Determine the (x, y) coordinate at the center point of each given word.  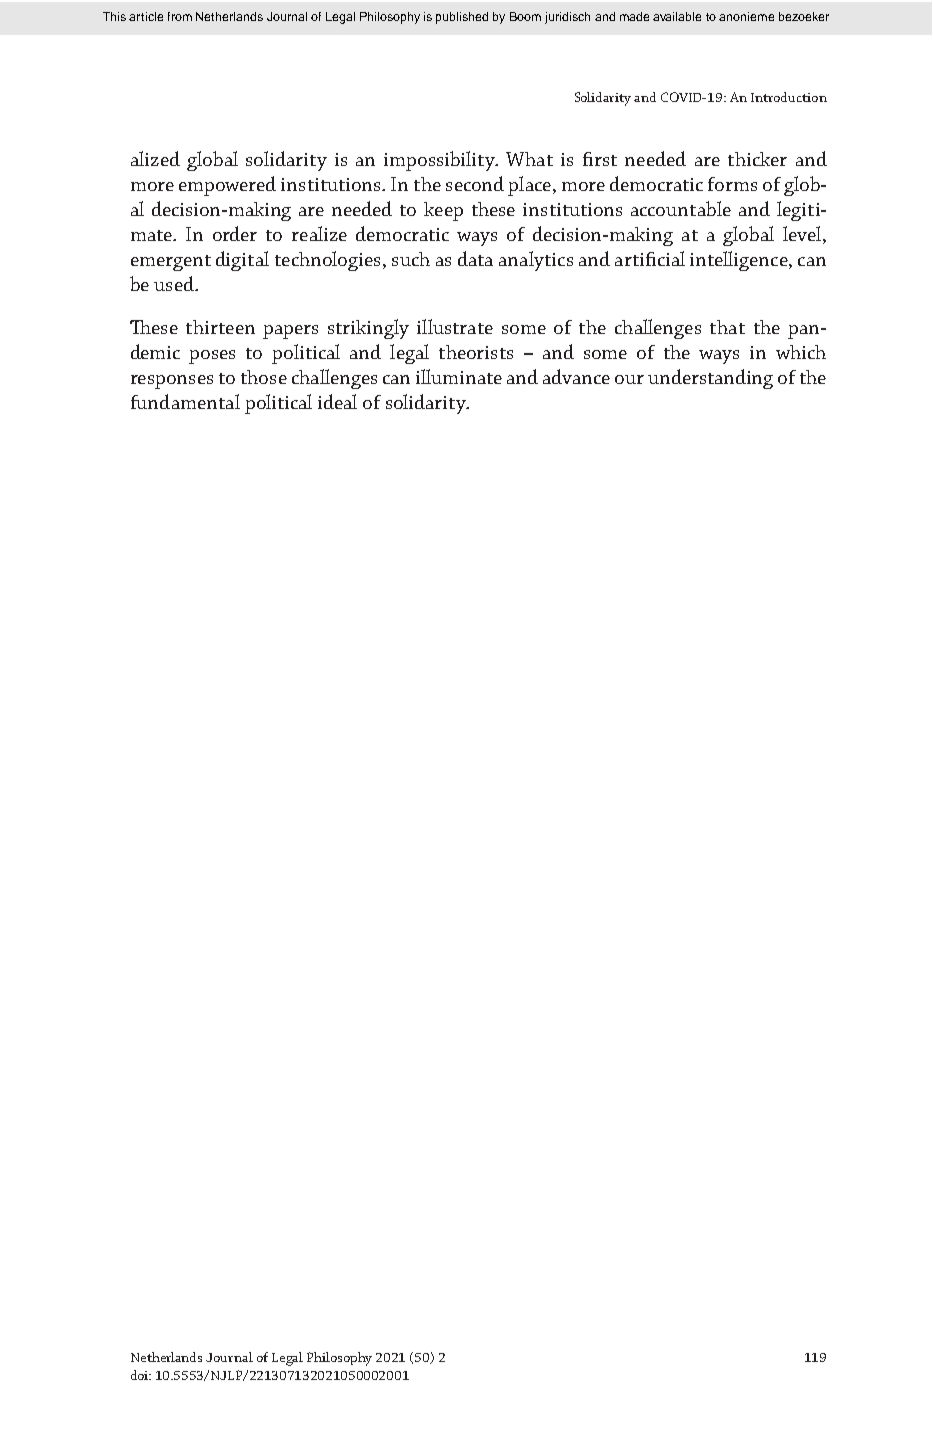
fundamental (185, 401)
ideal (337, 401)
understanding (710, 379)
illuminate (459, 376)
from (180, 16)
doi (141, 1375)
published (462, 18)
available (677, 16)
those (264, 377)
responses (172, 382)
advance (576, 376)
